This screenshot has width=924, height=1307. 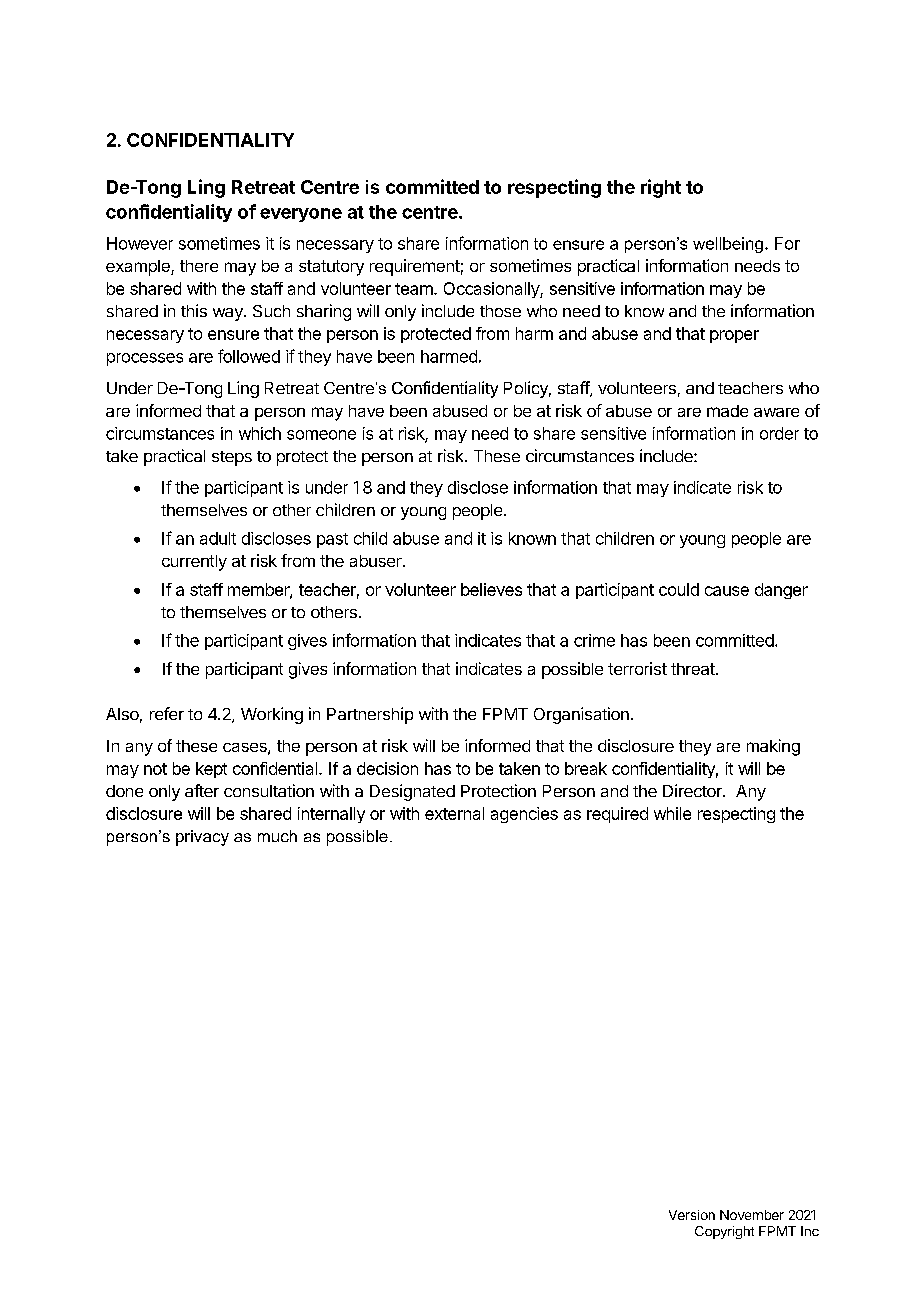 I want to click on threat, so click(x=694, y=669).
